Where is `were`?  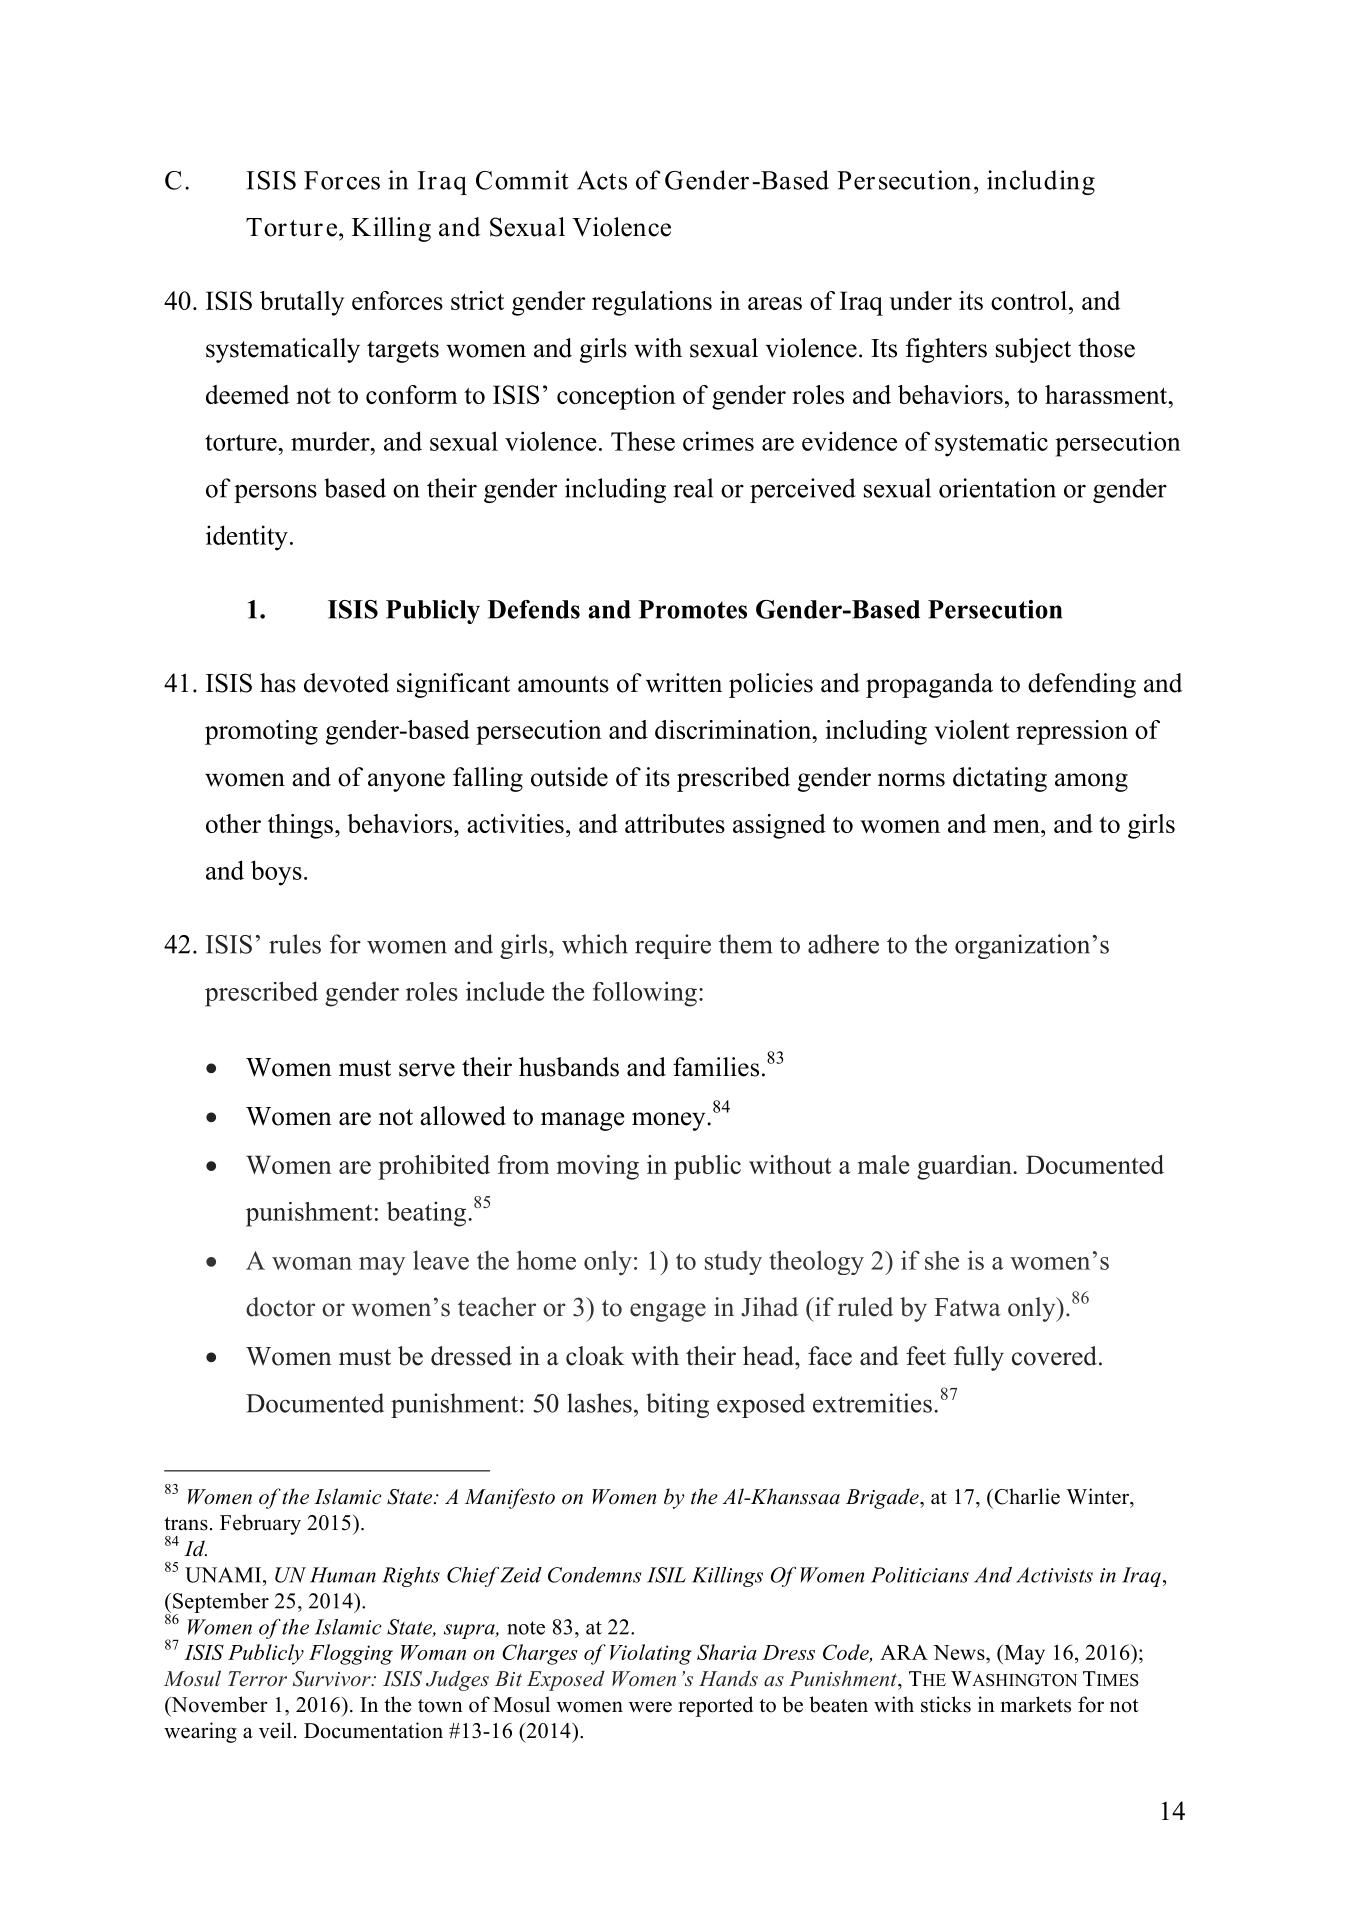 were is located at coordinates (650, 1707).
